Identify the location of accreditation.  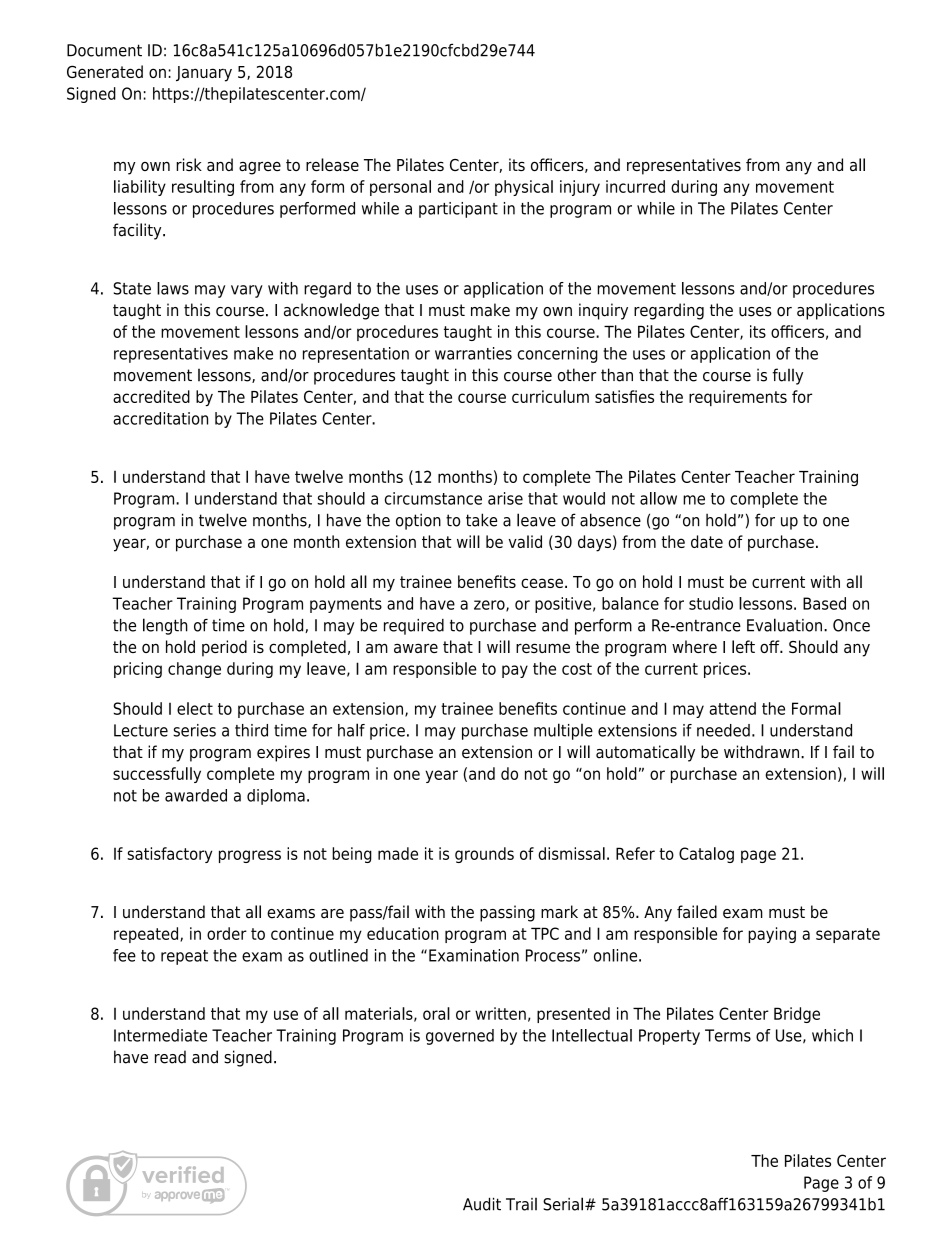
(160, 418).
